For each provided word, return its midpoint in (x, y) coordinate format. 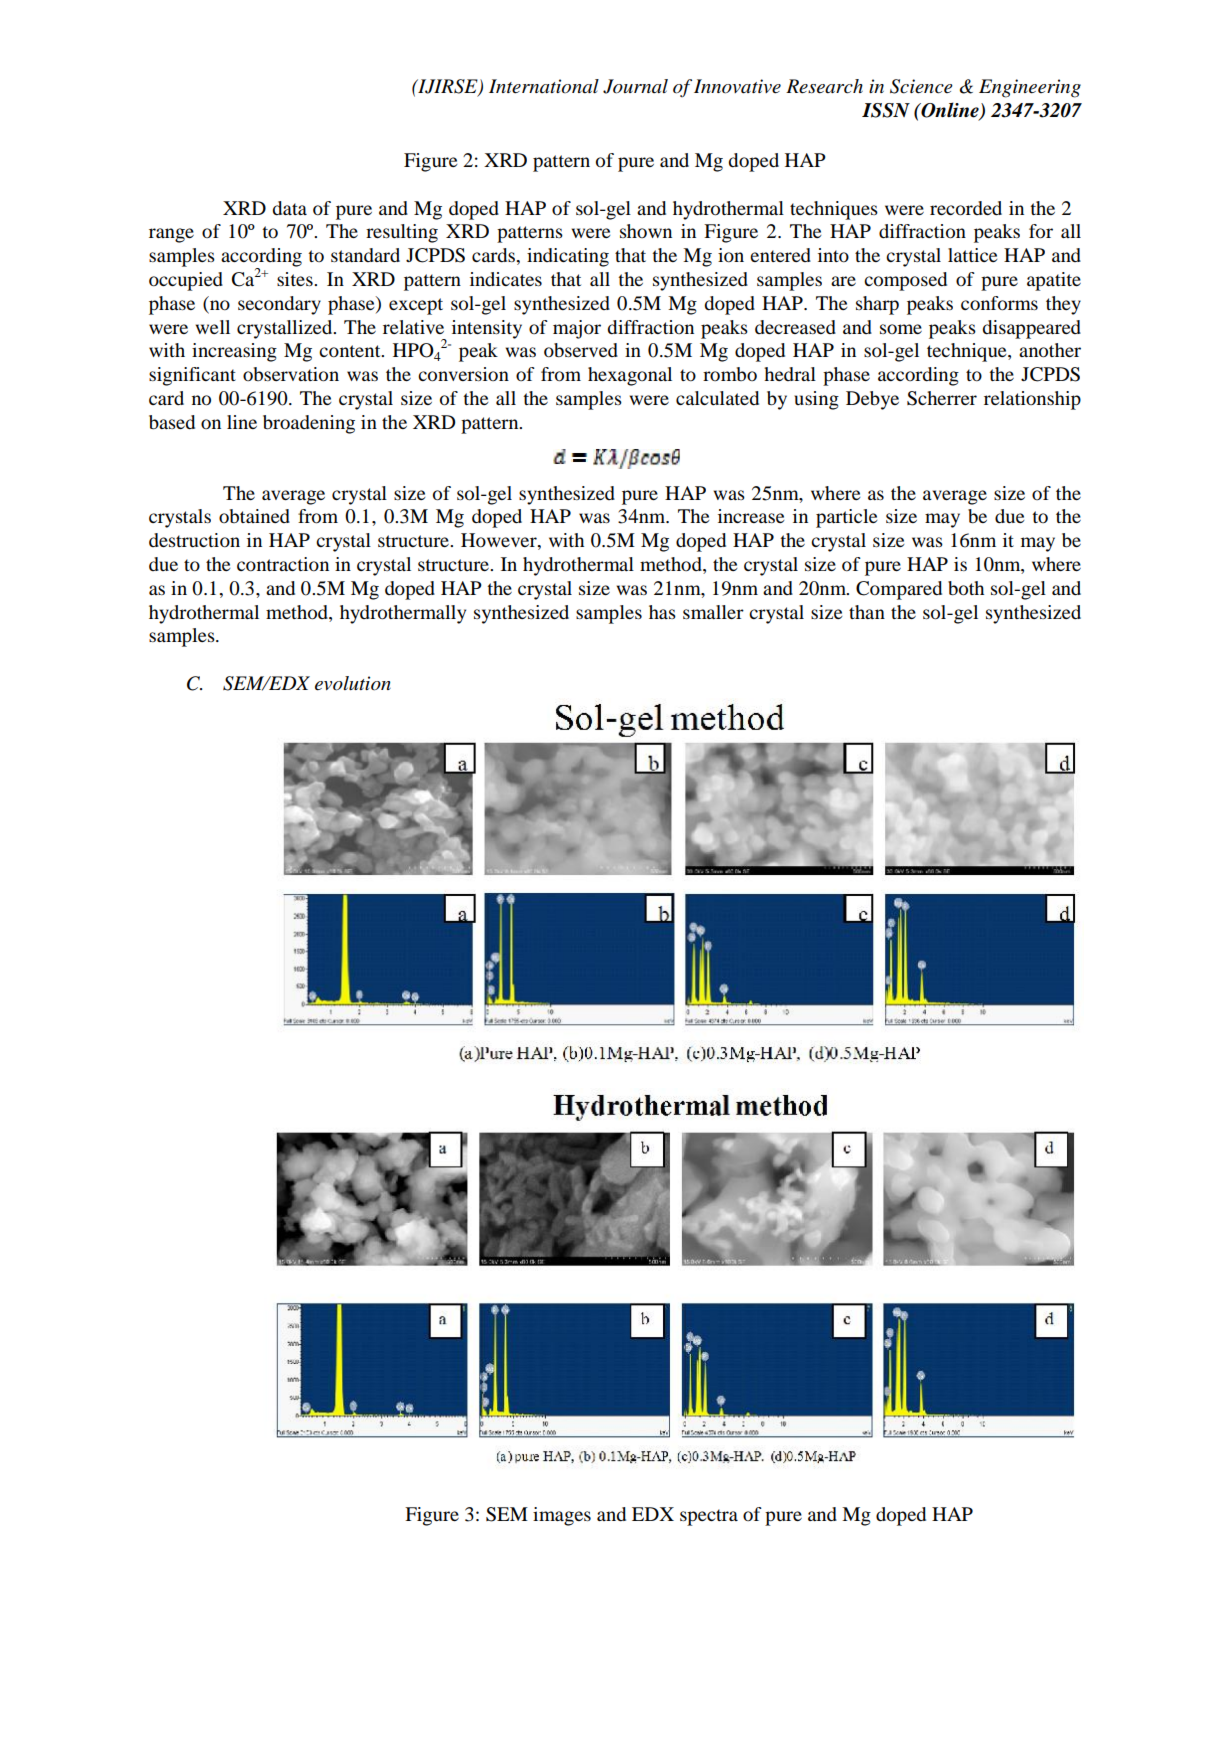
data (289, 208)
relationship (1032, 400)
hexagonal (630, 376)
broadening (309, 424)
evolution (353, 683)
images (562, 1516)
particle (846, 518)
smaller (713, 612)
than (867, 612)
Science (921, 86)
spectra (709, 1517)
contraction (283, 564)
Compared (899, 590)
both (966, 588)
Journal (635, 86)
